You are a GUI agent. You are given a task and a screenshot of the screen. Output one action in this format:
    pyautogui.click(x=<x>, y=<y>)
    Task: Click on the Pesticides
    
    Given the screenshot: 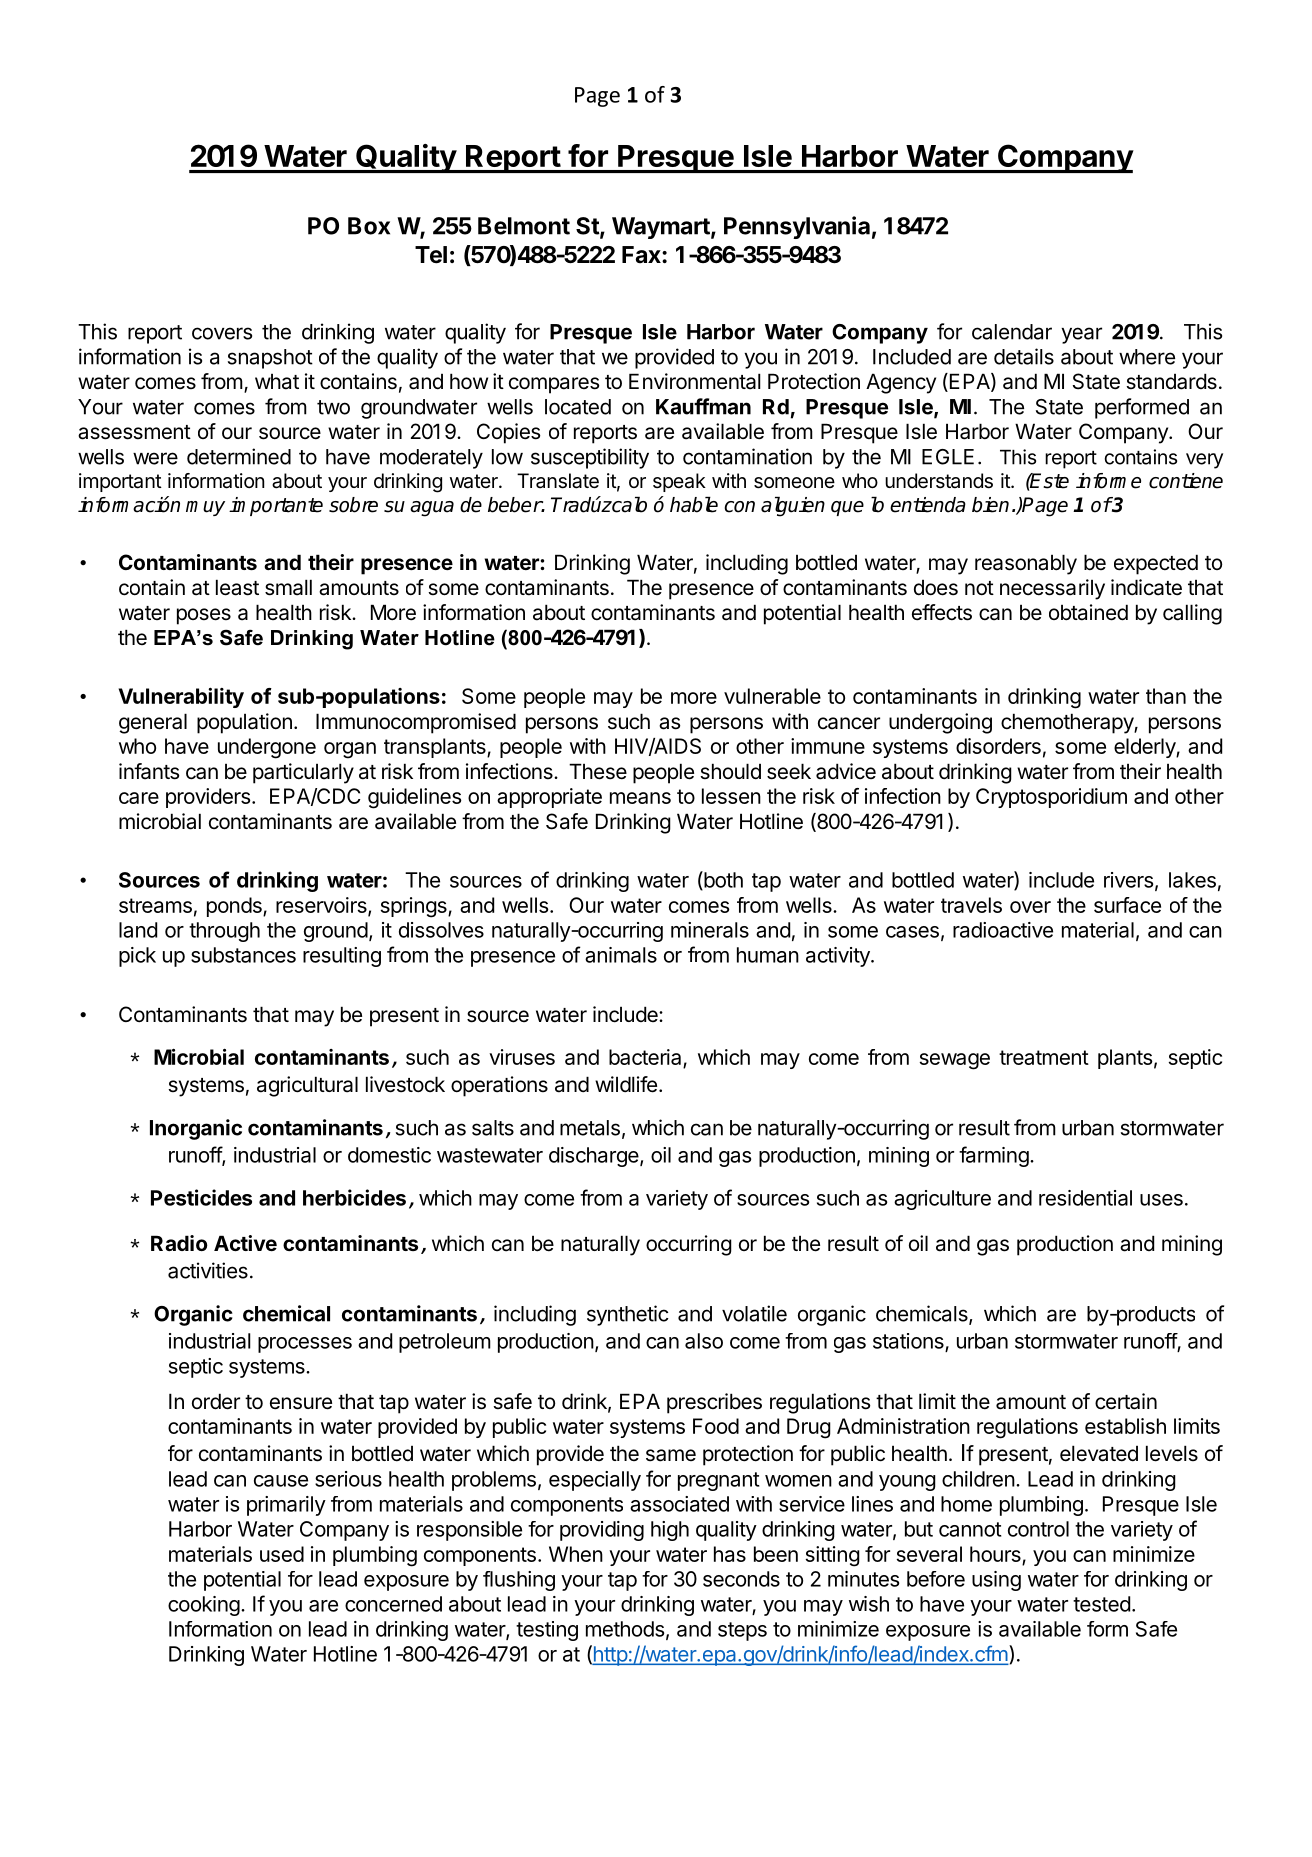 What is the action you would take?
    pyautogui.click(x=201, y=1197)
